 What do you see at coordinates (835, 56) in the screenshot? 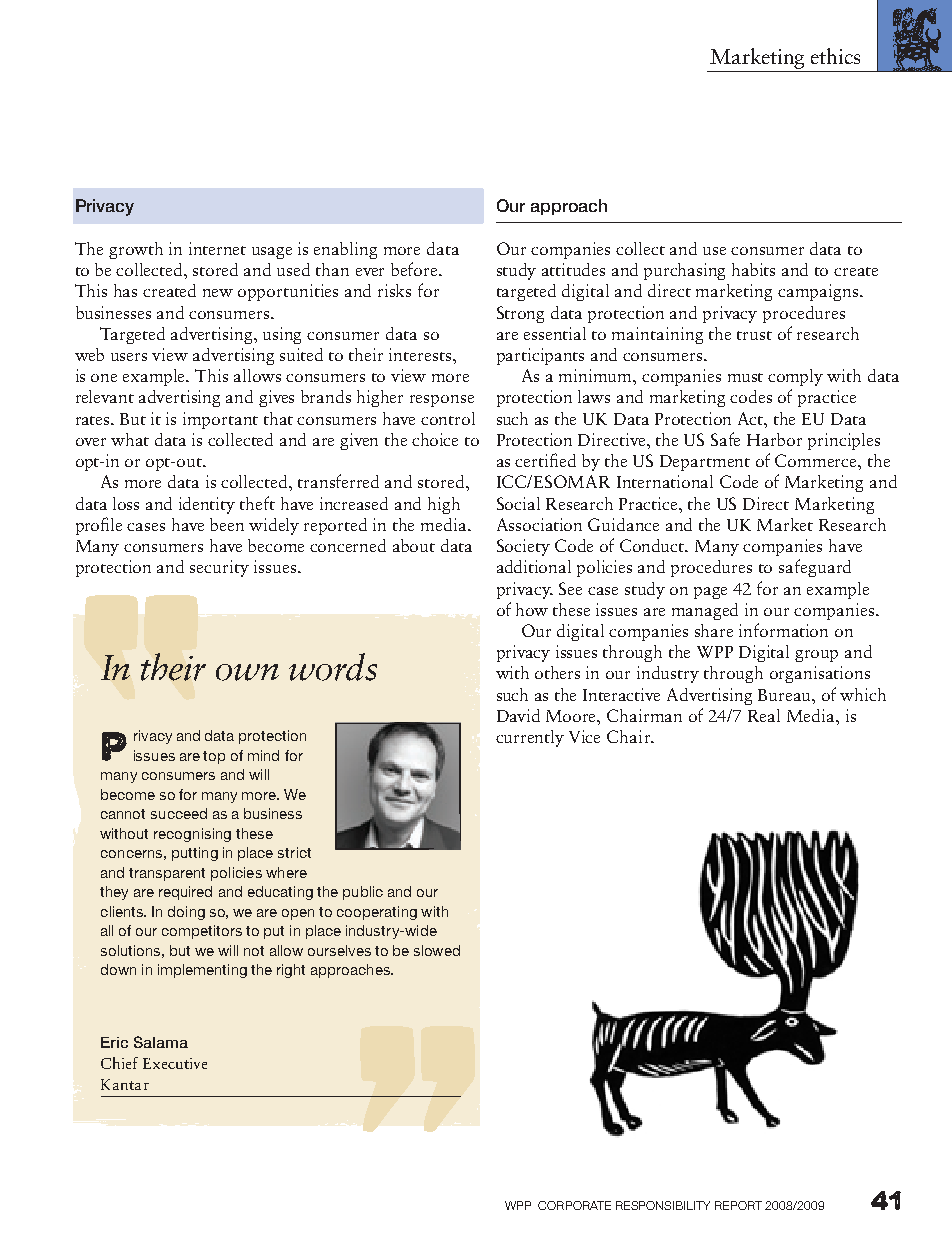
I see `ethics` at bounding box center [835, 56].
